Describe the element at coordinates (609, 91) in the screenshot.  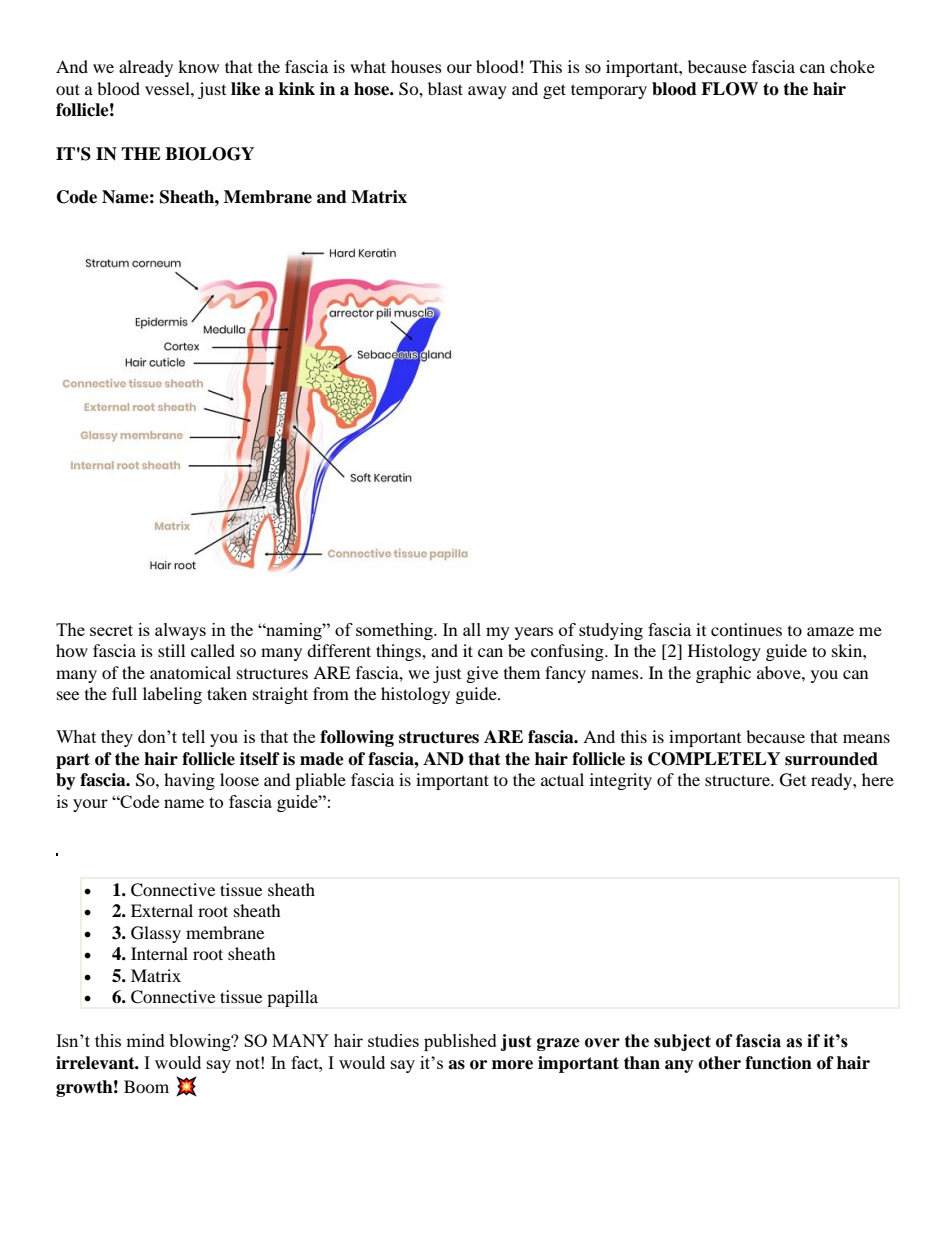
I see `temporary` at that location.
